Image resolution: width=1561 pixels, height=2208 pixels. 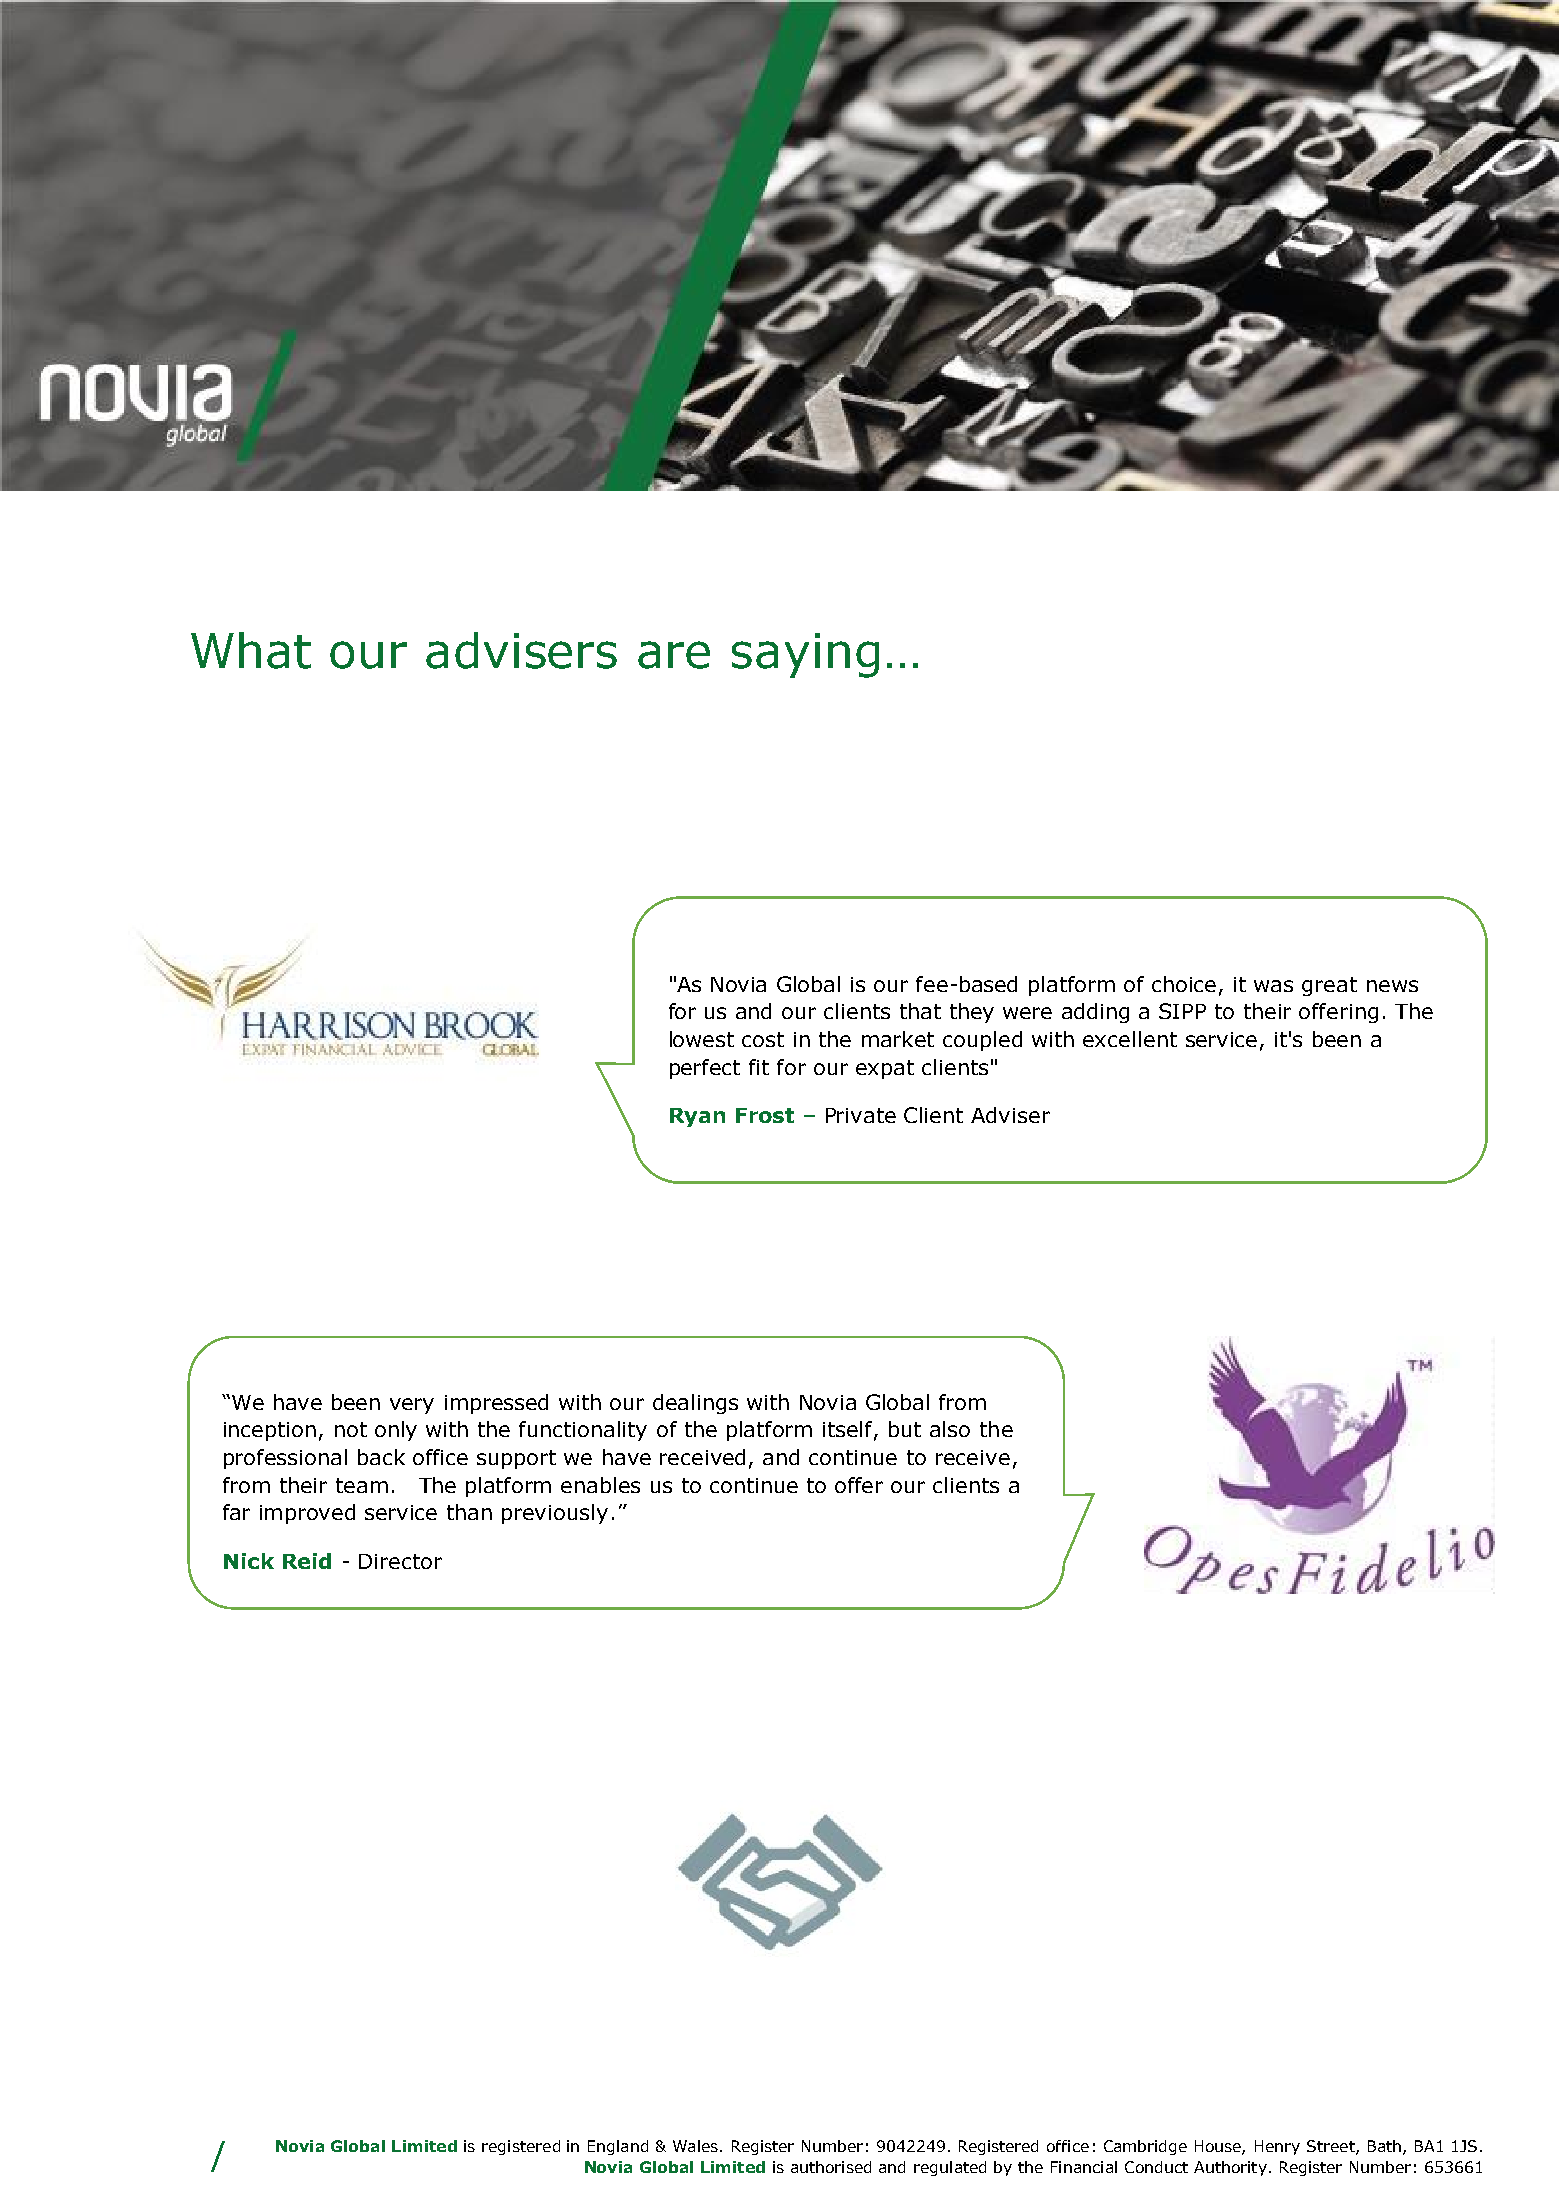 What do you see at coordinates (861, 1115) in the screenshot?
I see `Private` at bounding box center [861, 1115].
